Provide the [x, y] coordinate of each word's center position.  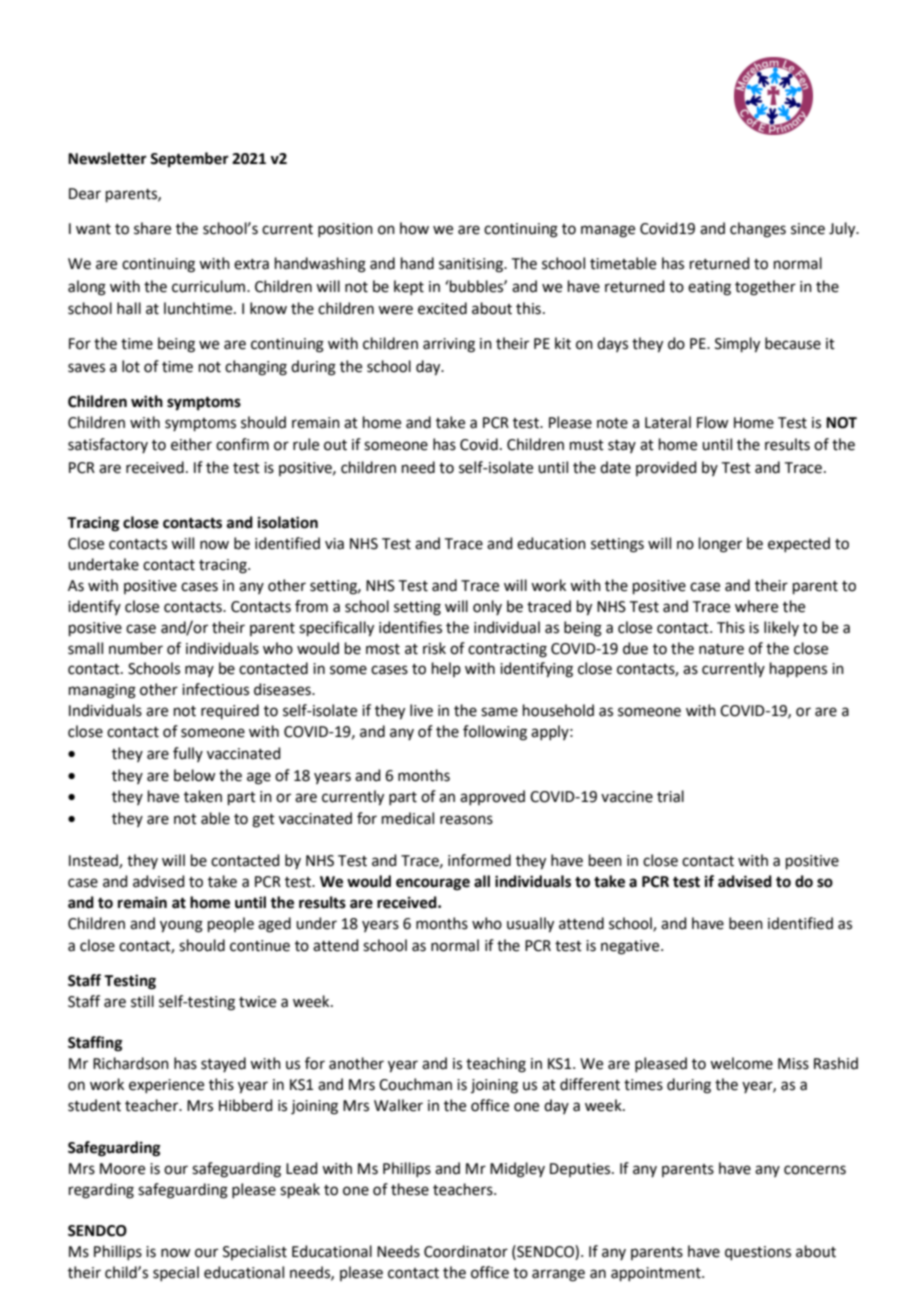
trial [670, 796]
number [136, 648]
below [194, 775]
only [487, 607]
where [756, 606]
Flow [712, 422]
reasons [466, 820]
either [191, 444]
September [189, 160]
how [414, 228]
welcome [741, 1063]
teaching [496, 1065]
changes [758, 230]
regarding [101, 1191]
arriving [449, 345]
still [142, 1001]
